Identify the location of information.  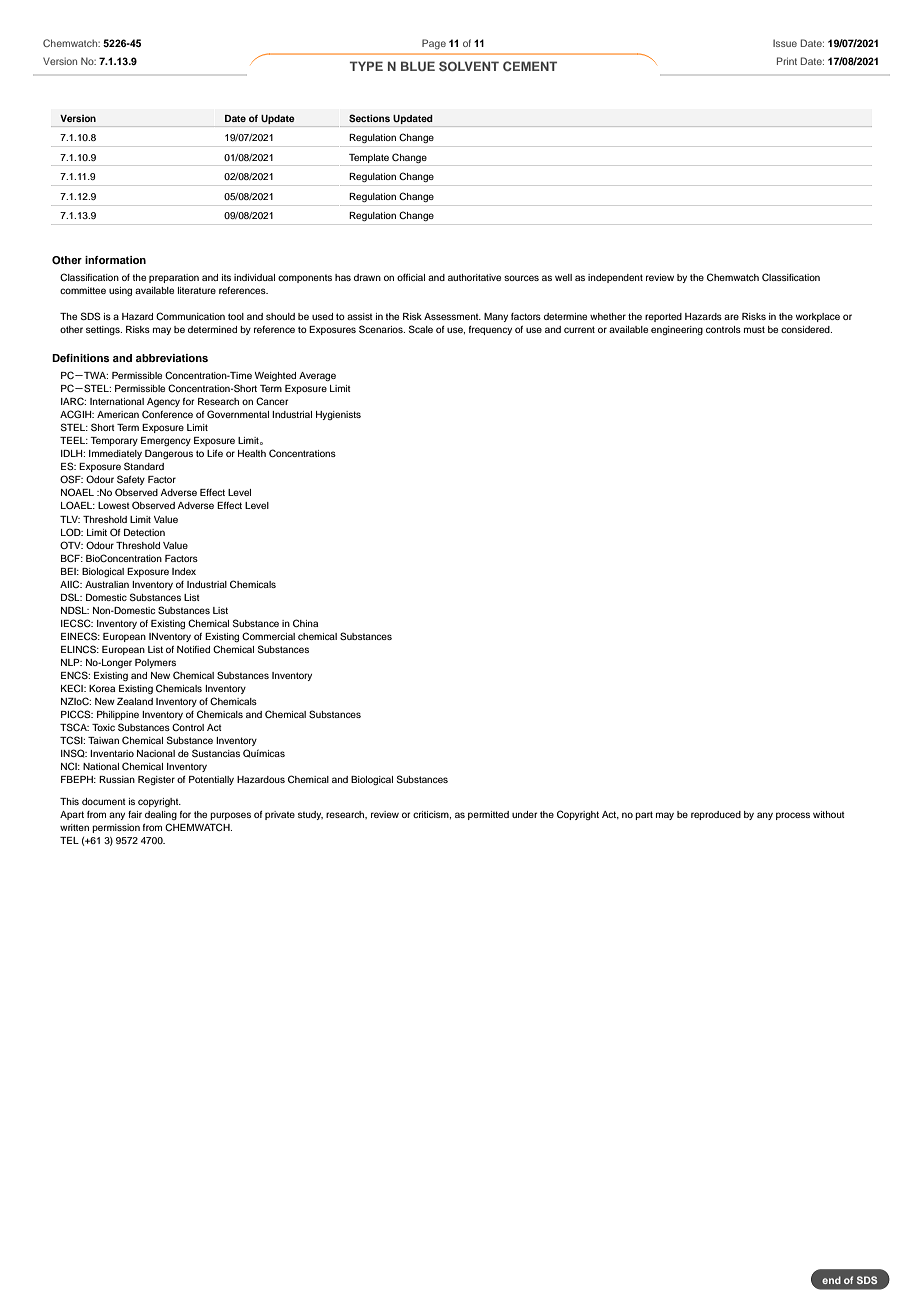
(115, 260).
